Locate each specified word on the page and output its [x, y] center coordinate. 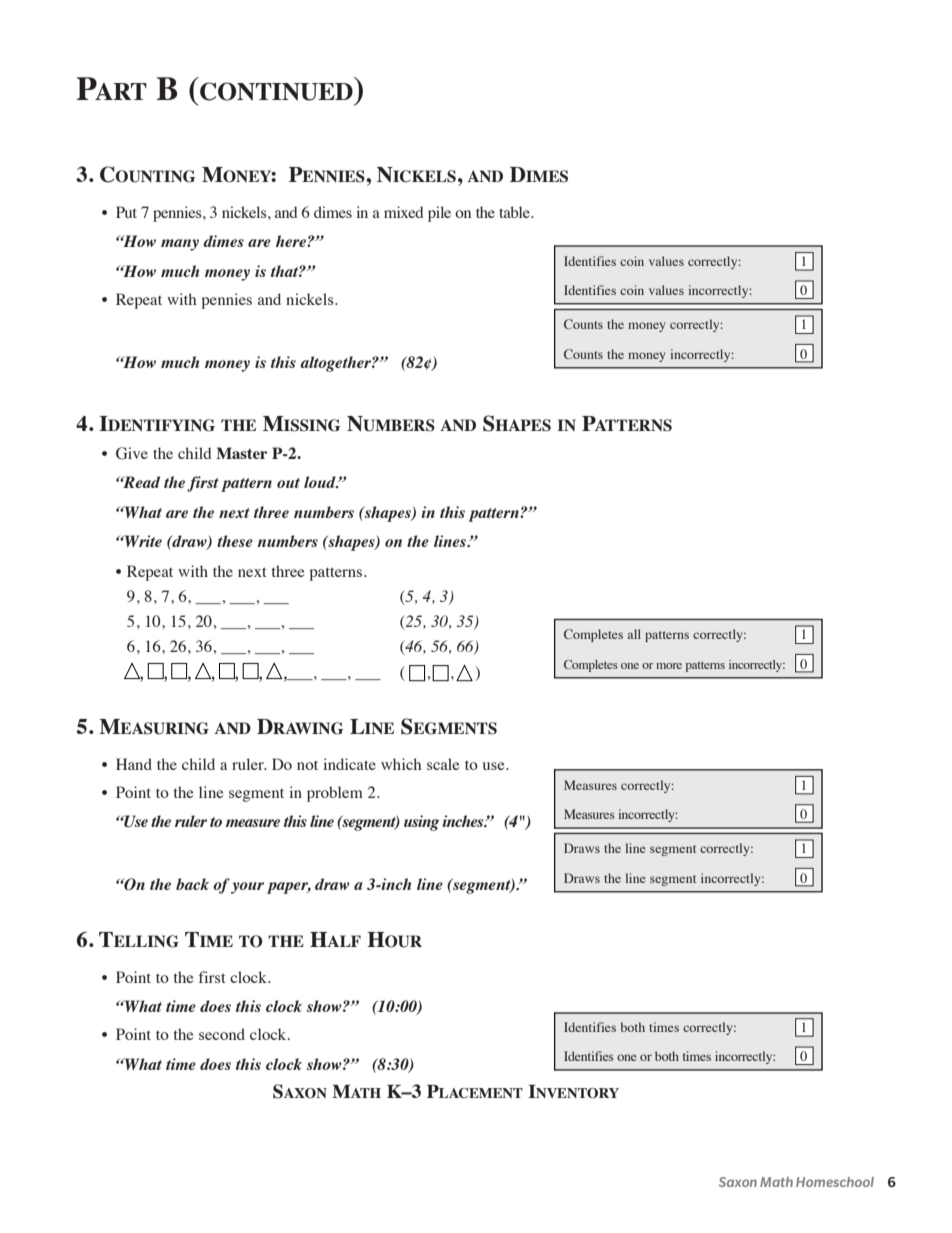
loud [321, 482]
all [634, 634]
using [421, 823]
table [515, 212]
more [669, 666]
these [235, 541]
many [180, 245]
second [222, 1034]
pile [439, 214]
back [192, 884]
